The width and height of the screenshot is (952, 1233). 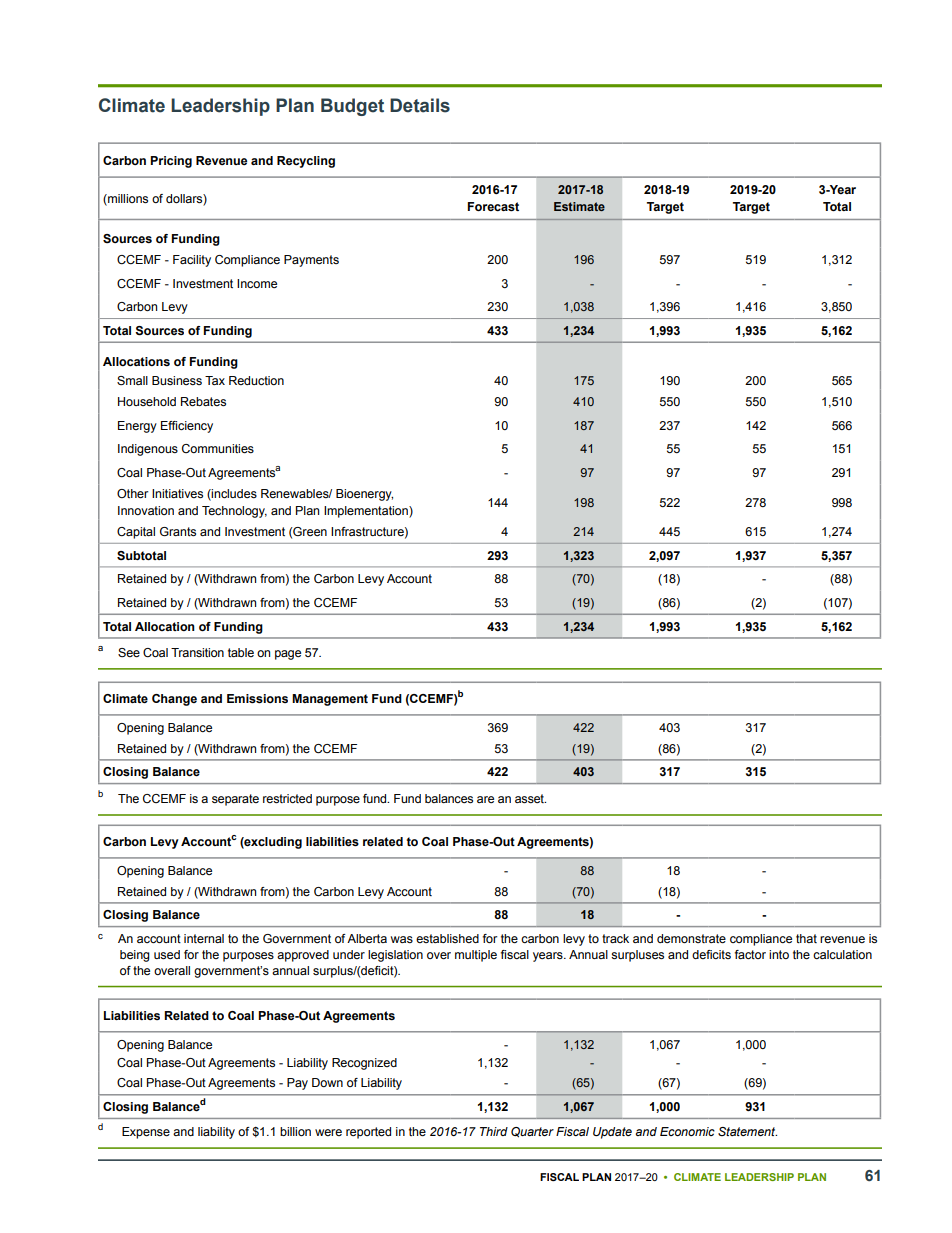 What do you see at coordinates (494, 1131) in the screenshot?
I see `Third` at bounding box center [494, 1131].
